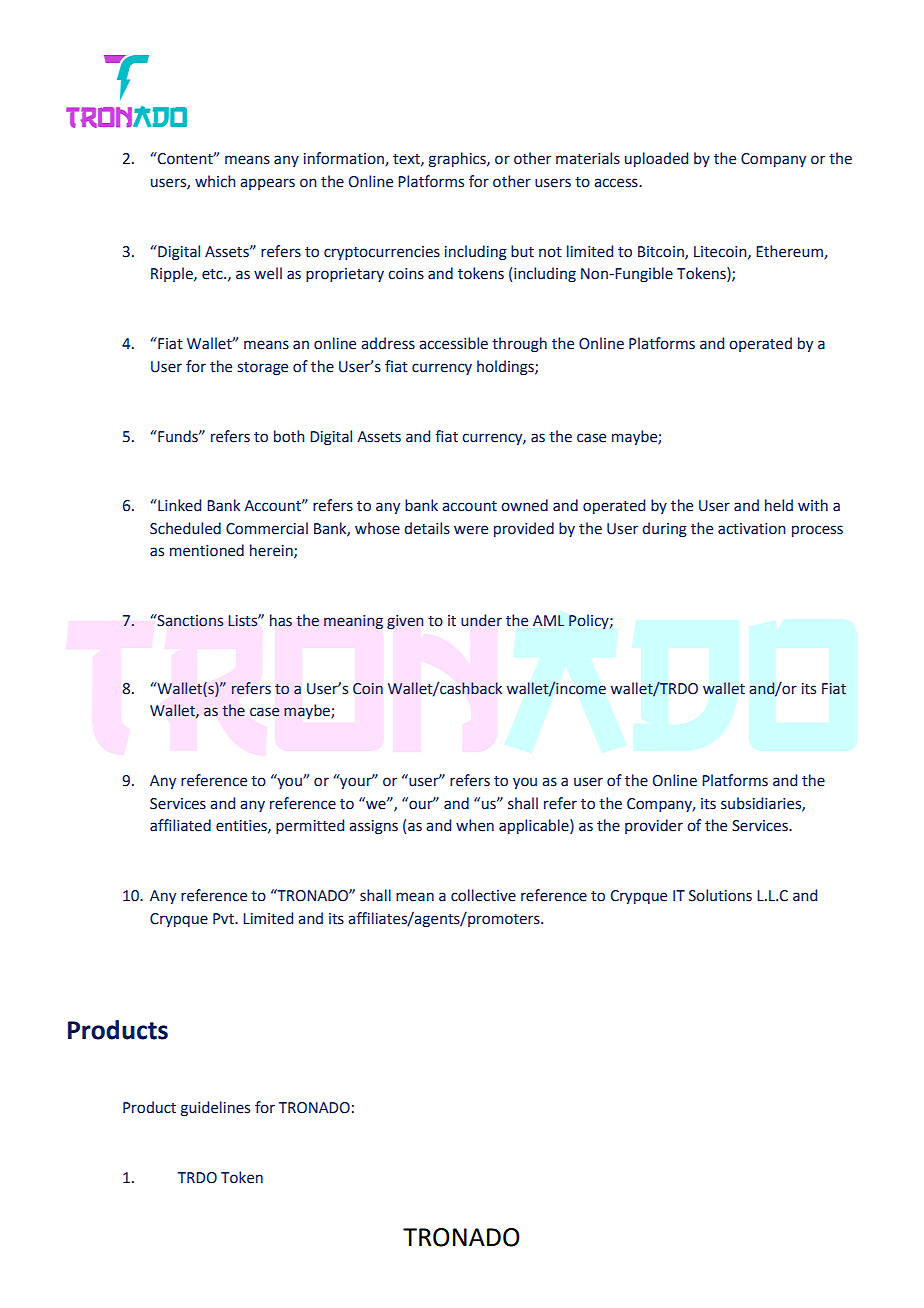 This screenshot has width=924, height=1308. Describe the element at coordinates (475, 825) in the screenshot. I see `when` at that location.
